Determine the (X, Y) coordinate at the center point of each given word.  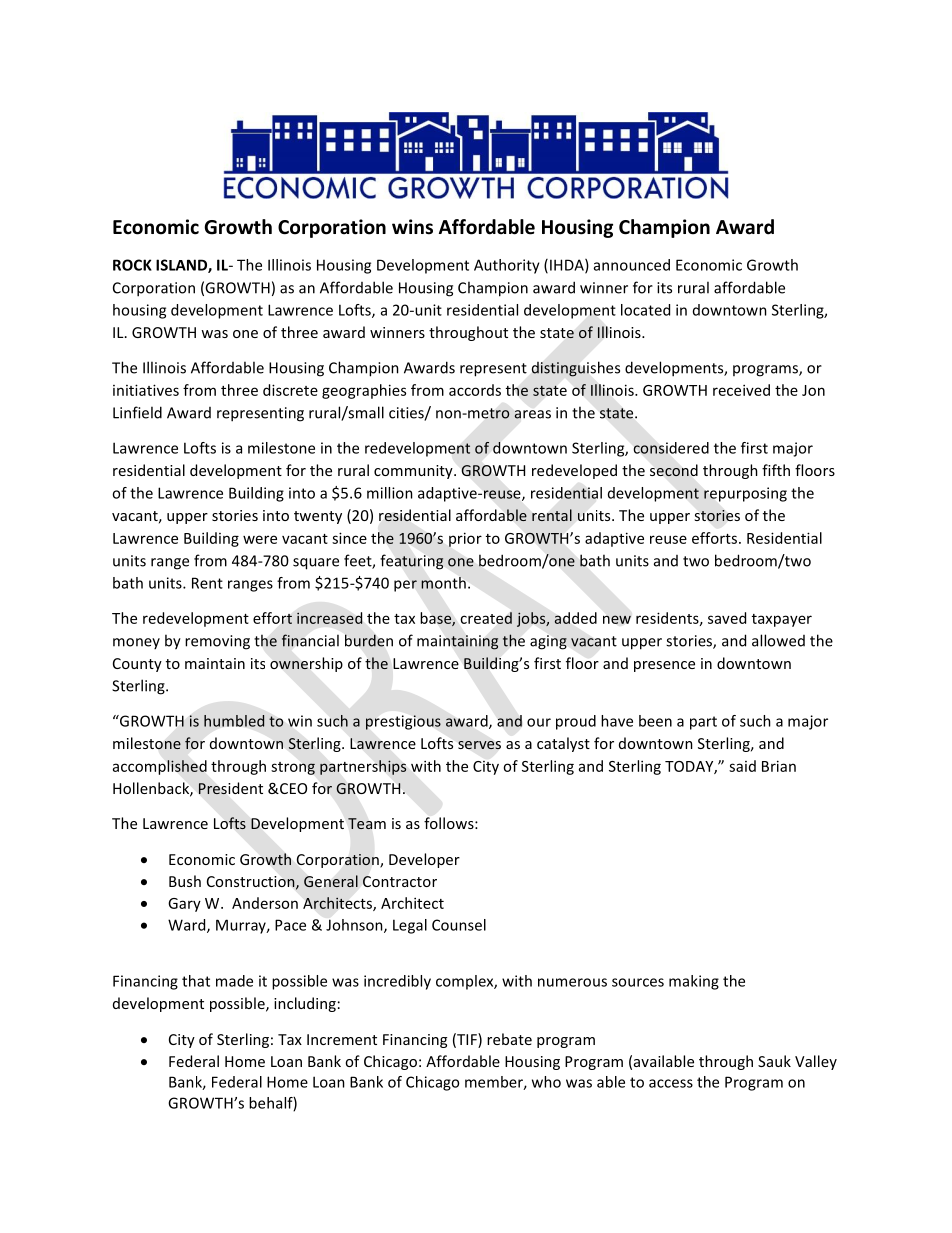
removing (217, 642)
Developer (424, 860)
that (196, 981)
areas (532, 414)
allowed (778, 640)
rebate (509, 1039)
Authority (507, 266)
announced (632, 265)
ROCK (132, 265)
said (742, 766)
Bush (185, 881)
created (486, 618)
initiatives (146, 390)
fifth (776, 470)
